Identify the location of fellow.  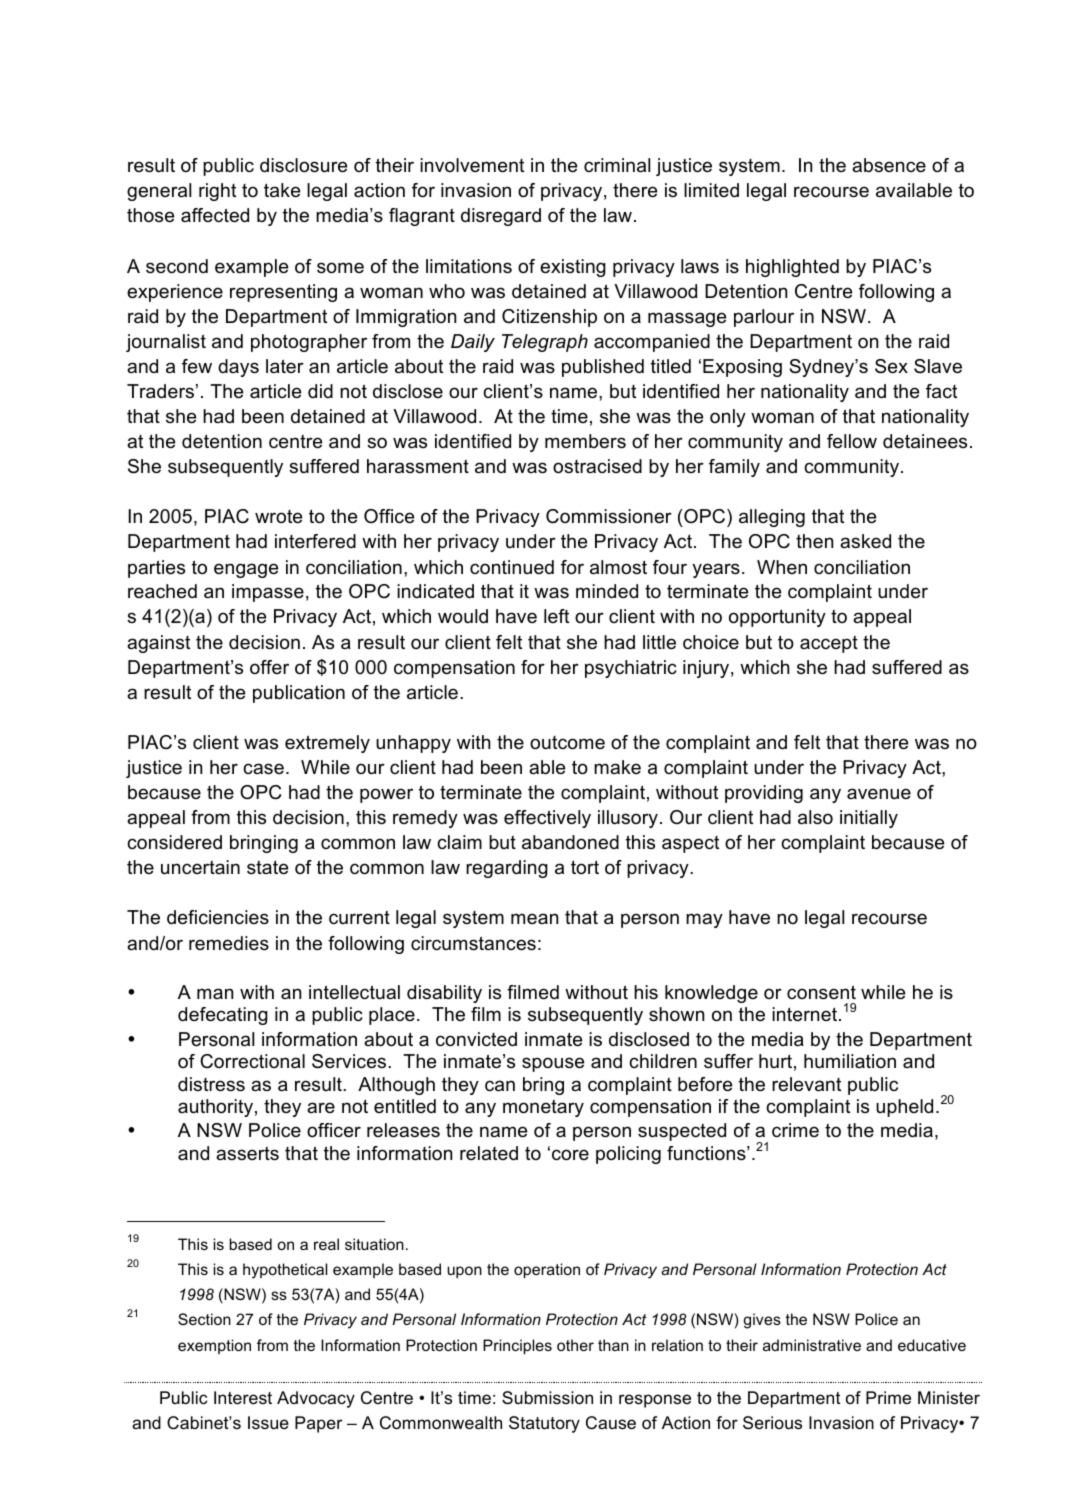
(852, 441).
